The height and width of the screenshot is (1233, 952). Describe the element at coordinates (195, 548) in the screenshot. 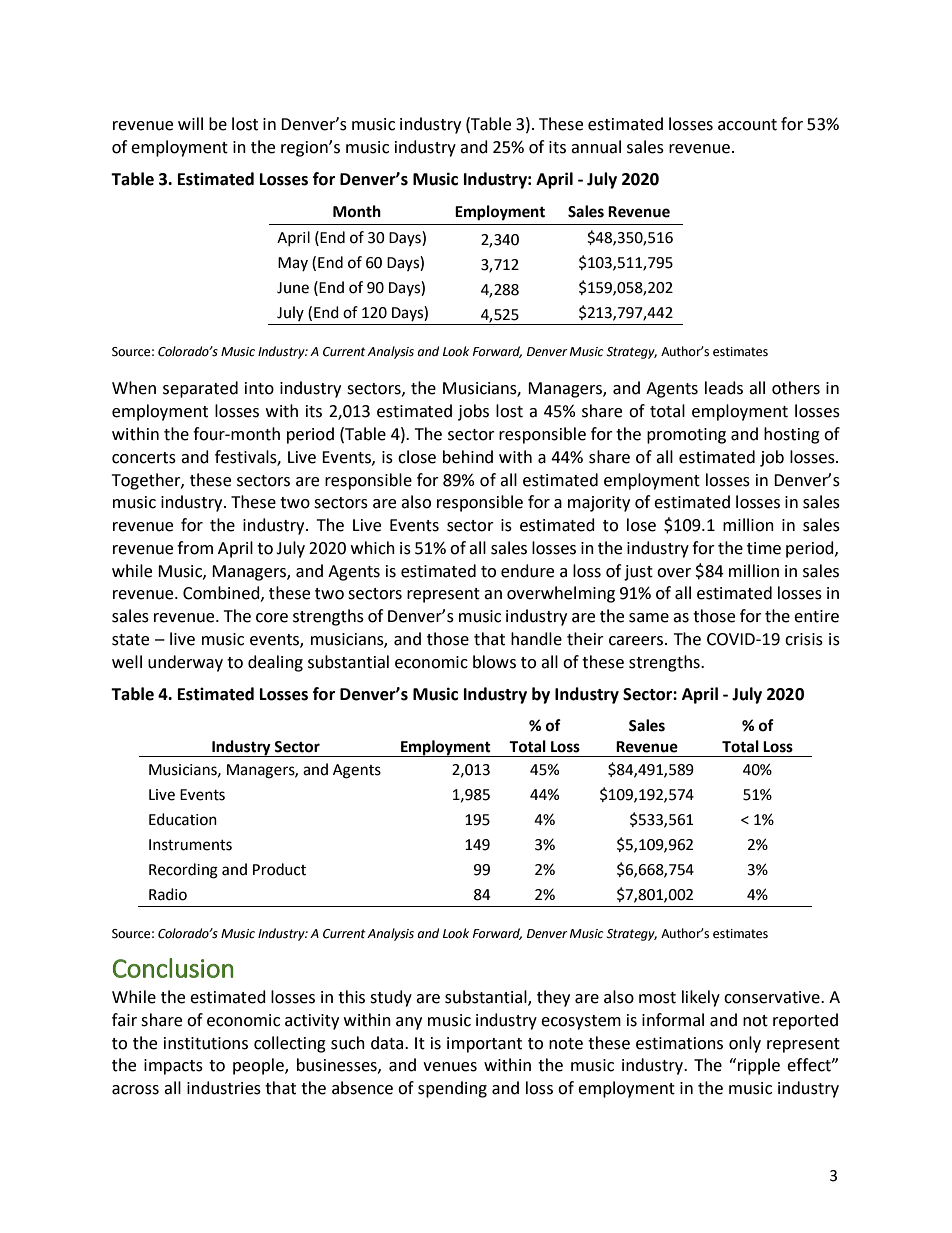

I see `from` at that location.
